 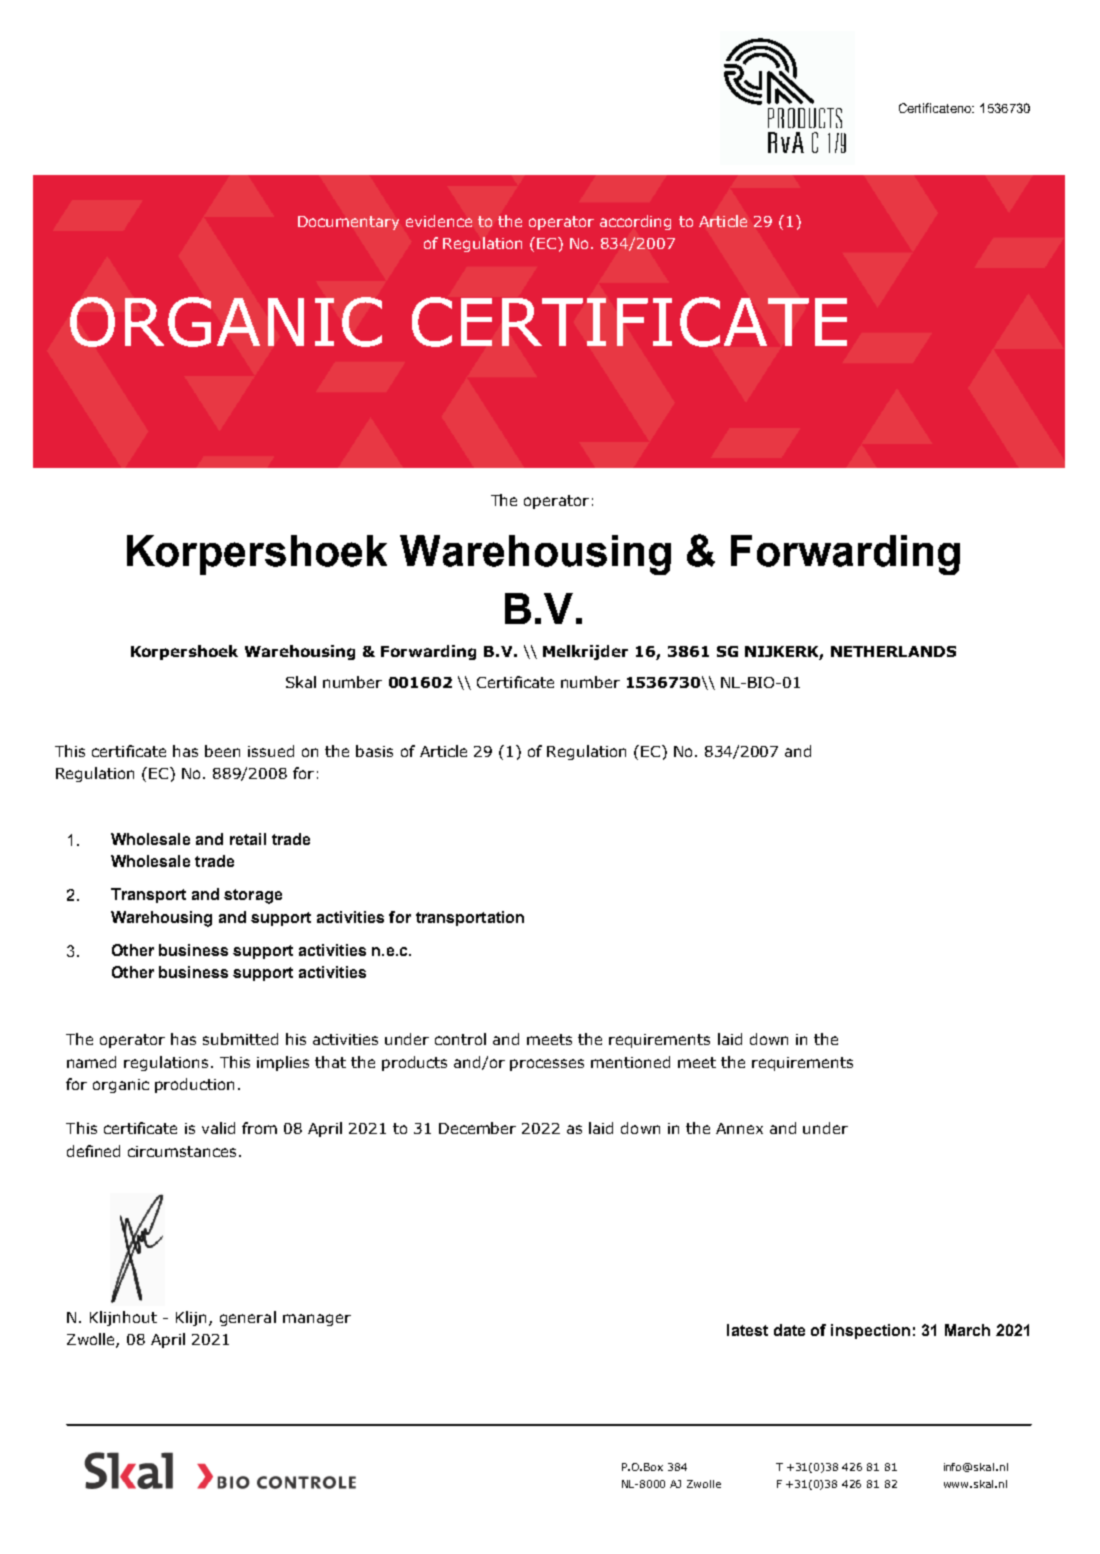 I want to click on general, so click(x=248, y=1318).
